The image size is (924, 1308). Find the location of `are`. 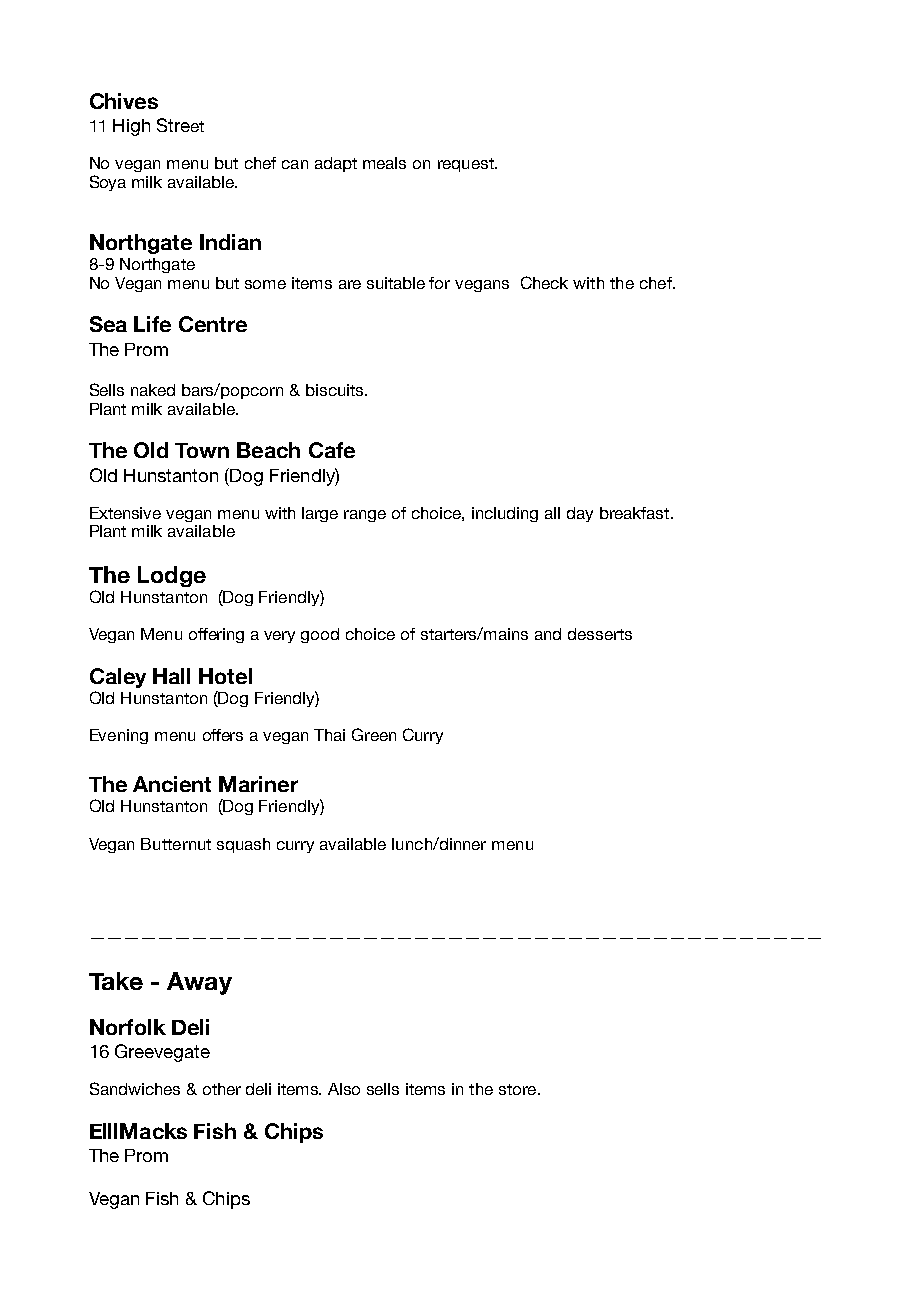

are is located at coordinates (350, 284).
